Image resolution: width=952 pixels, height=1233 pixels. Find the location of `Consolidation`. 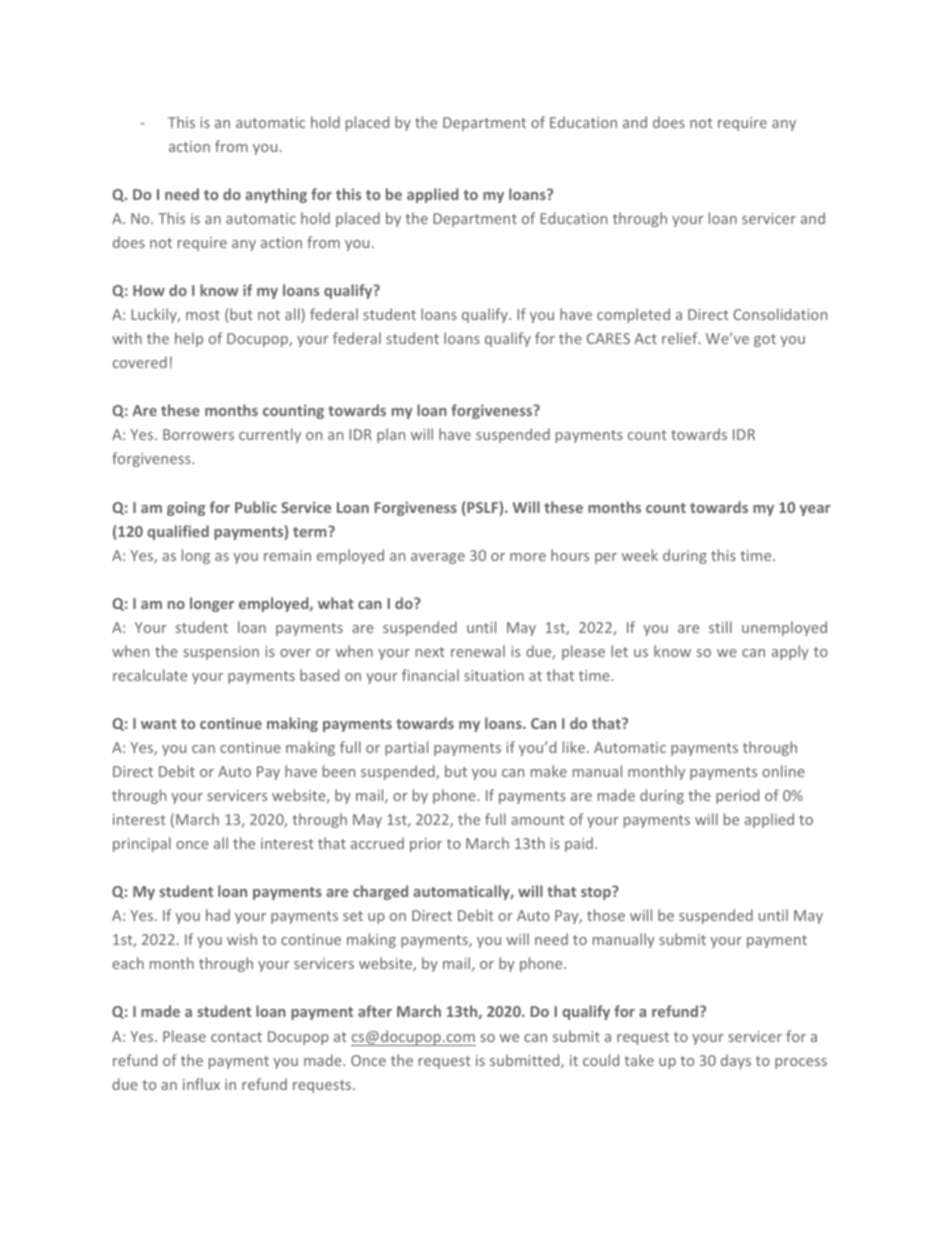

Consolidation is located at coordinates (780, 314).
